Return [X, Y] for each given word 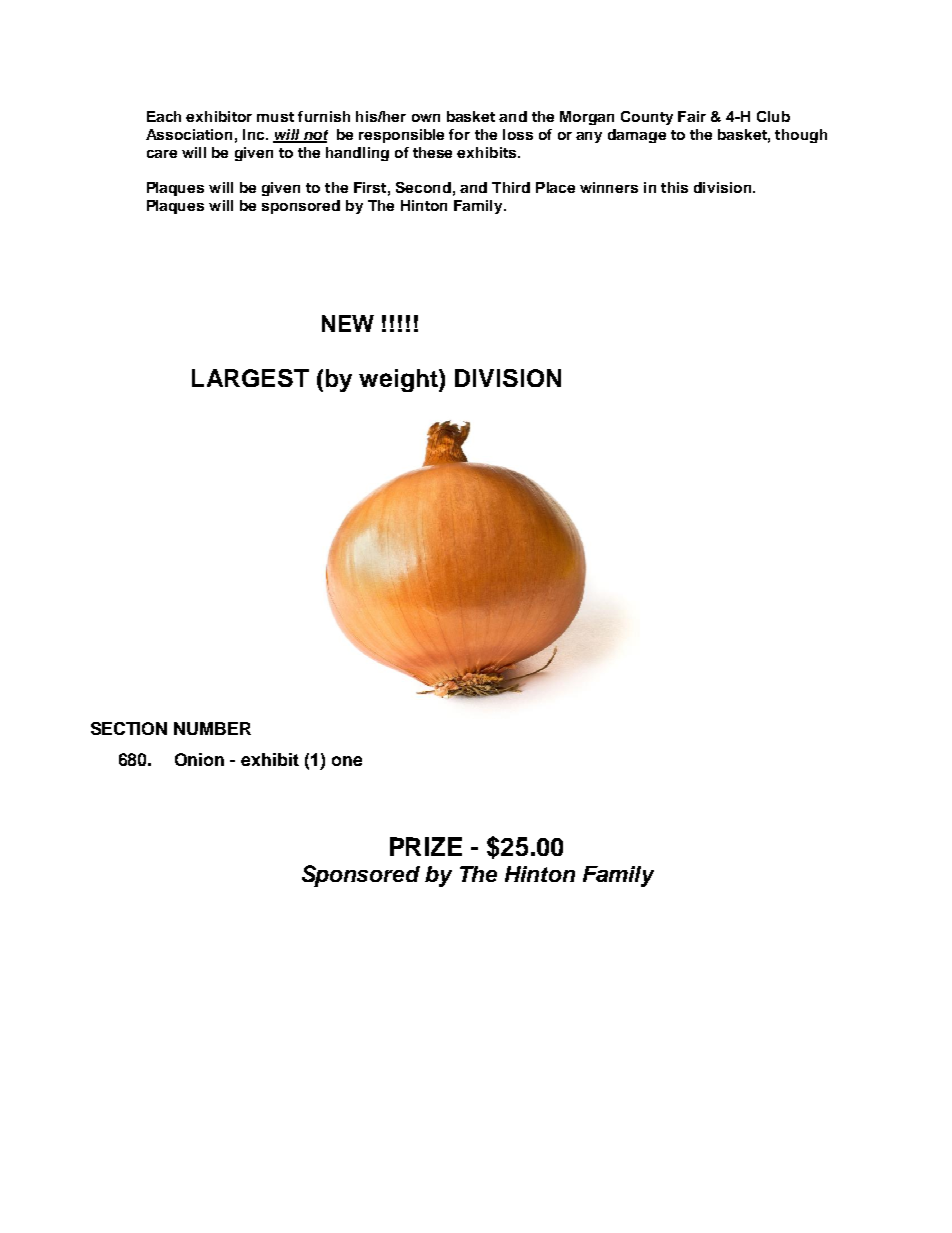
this [674, 187]
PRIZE [426, 846]
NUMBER [212, 728]
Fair [692, 116]
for [459, 134]
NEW [348, 323]
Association [189, 134]
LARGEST [250, 378]
